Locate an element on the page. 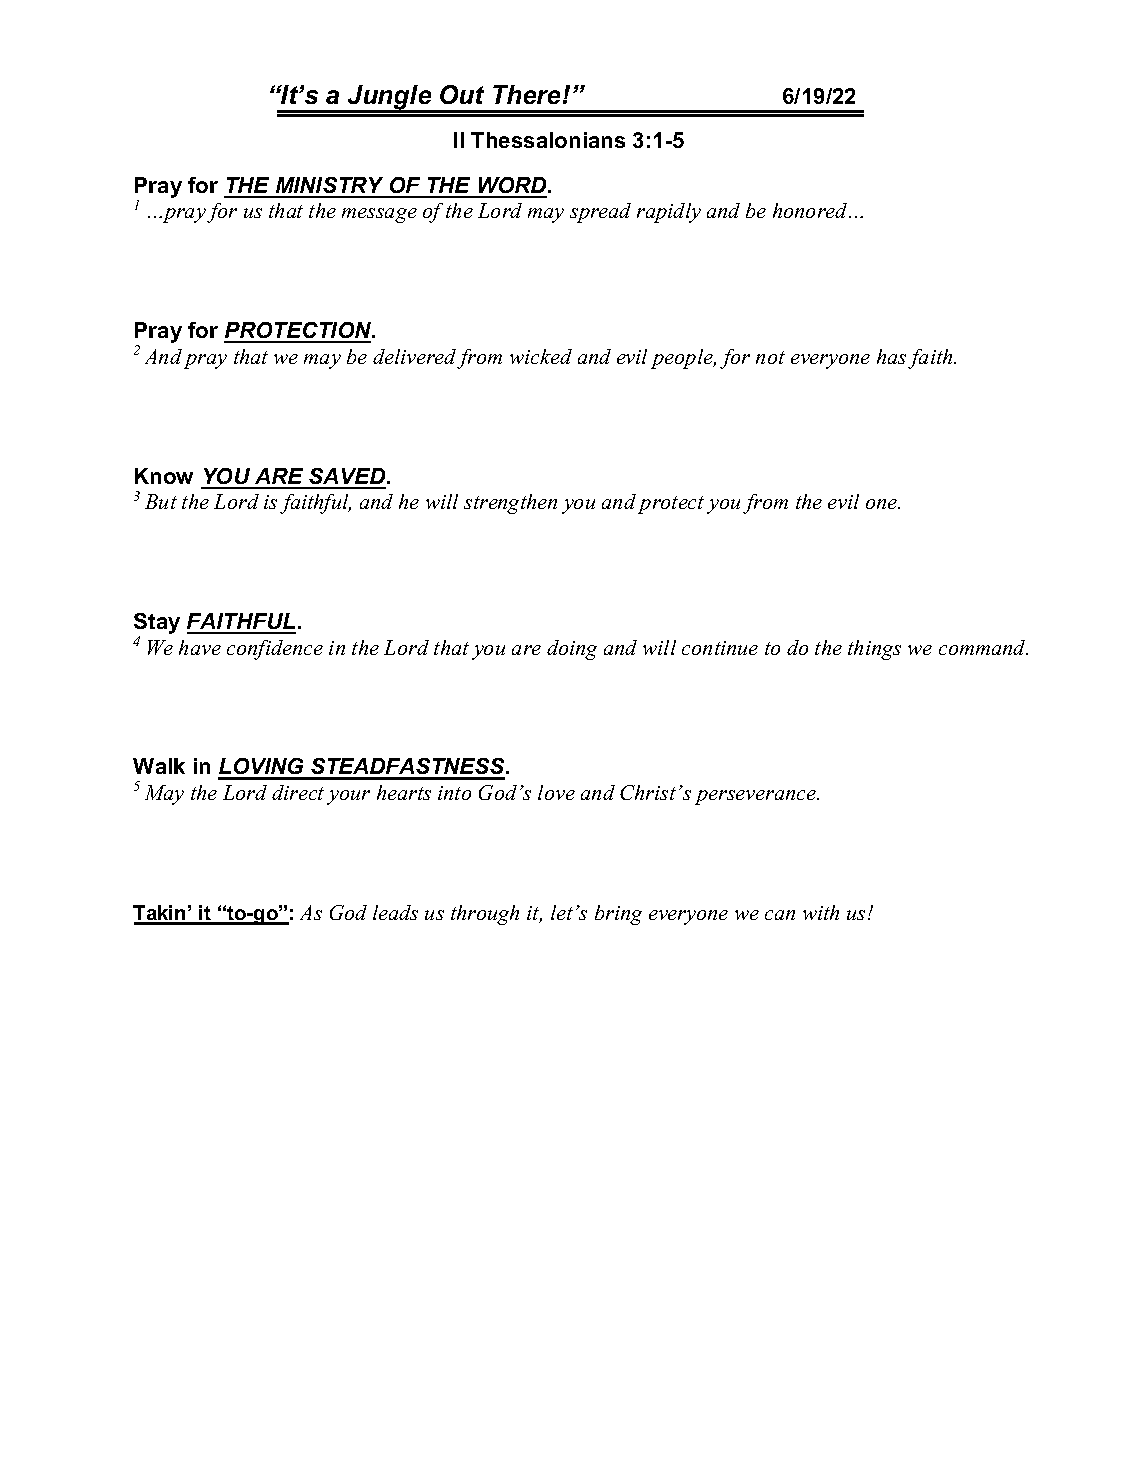 The image size is (1138, 1473). has is located at coordinates (891, 356).
